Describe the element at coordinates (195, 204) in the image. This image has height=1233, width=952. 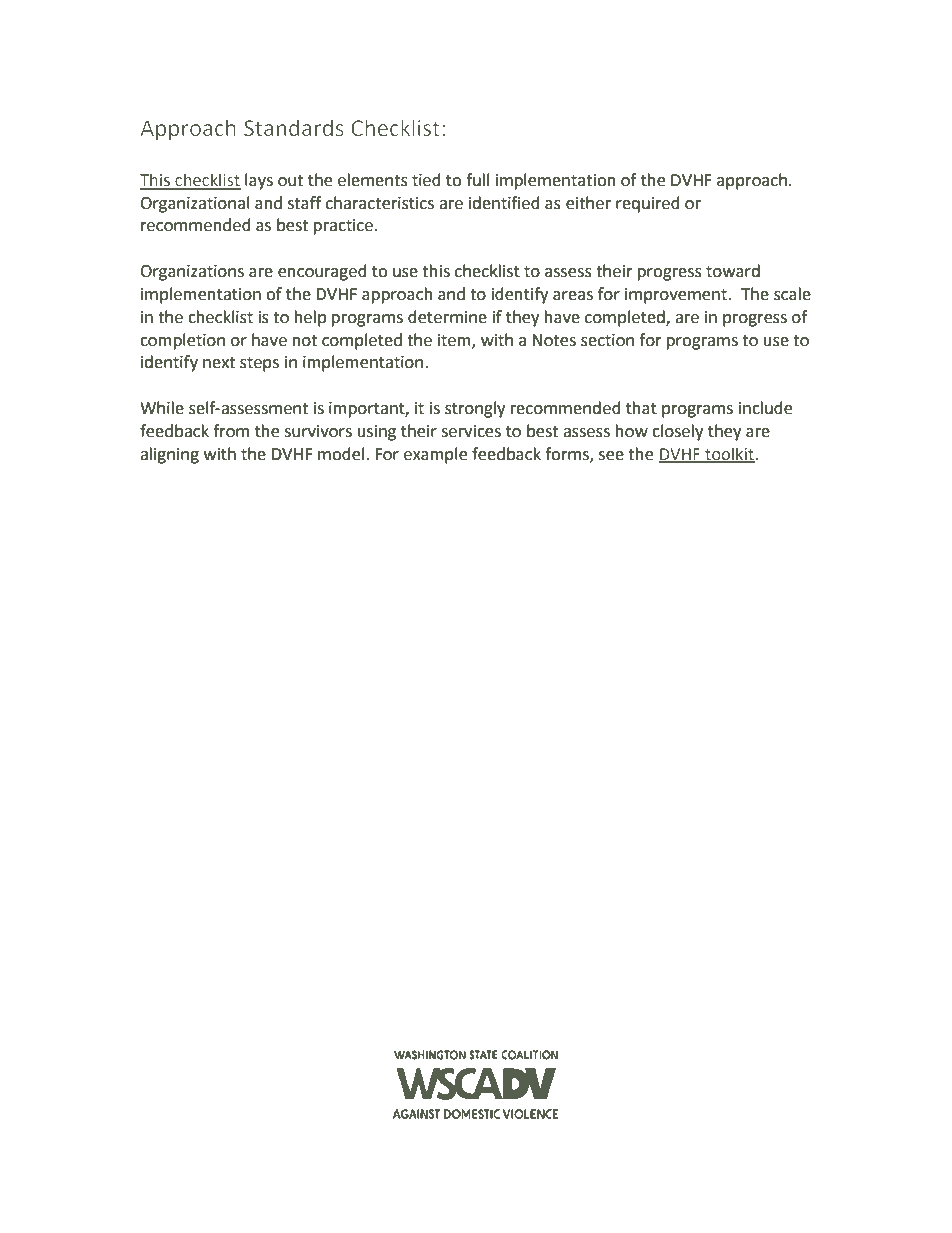
I see `Organizational` at that location.
